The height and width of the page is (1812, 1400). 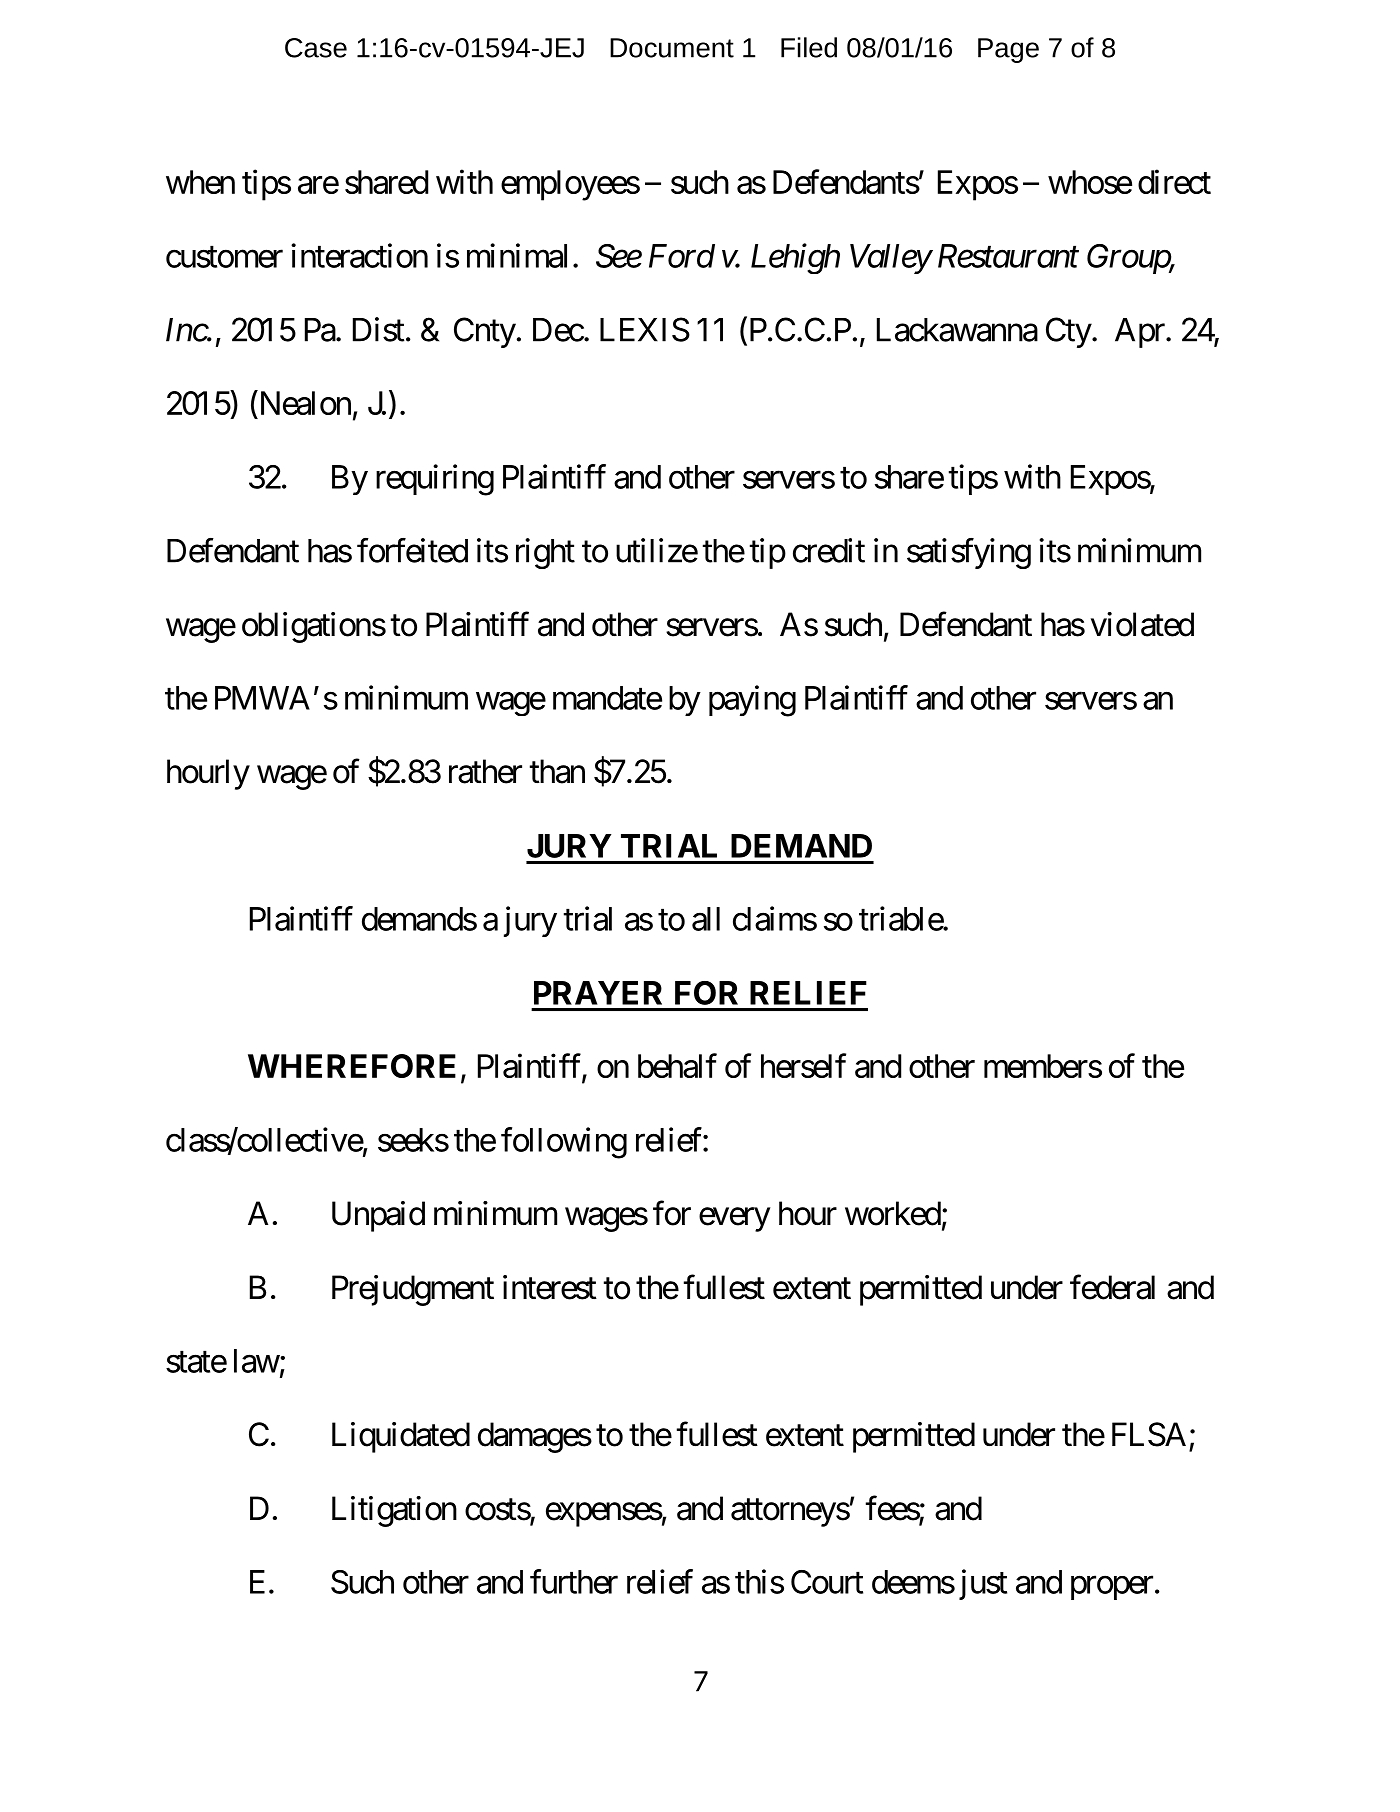 What do you see at coordinates (316, 48) in the page?
I see `Case` at bounding box center [316, 48].
